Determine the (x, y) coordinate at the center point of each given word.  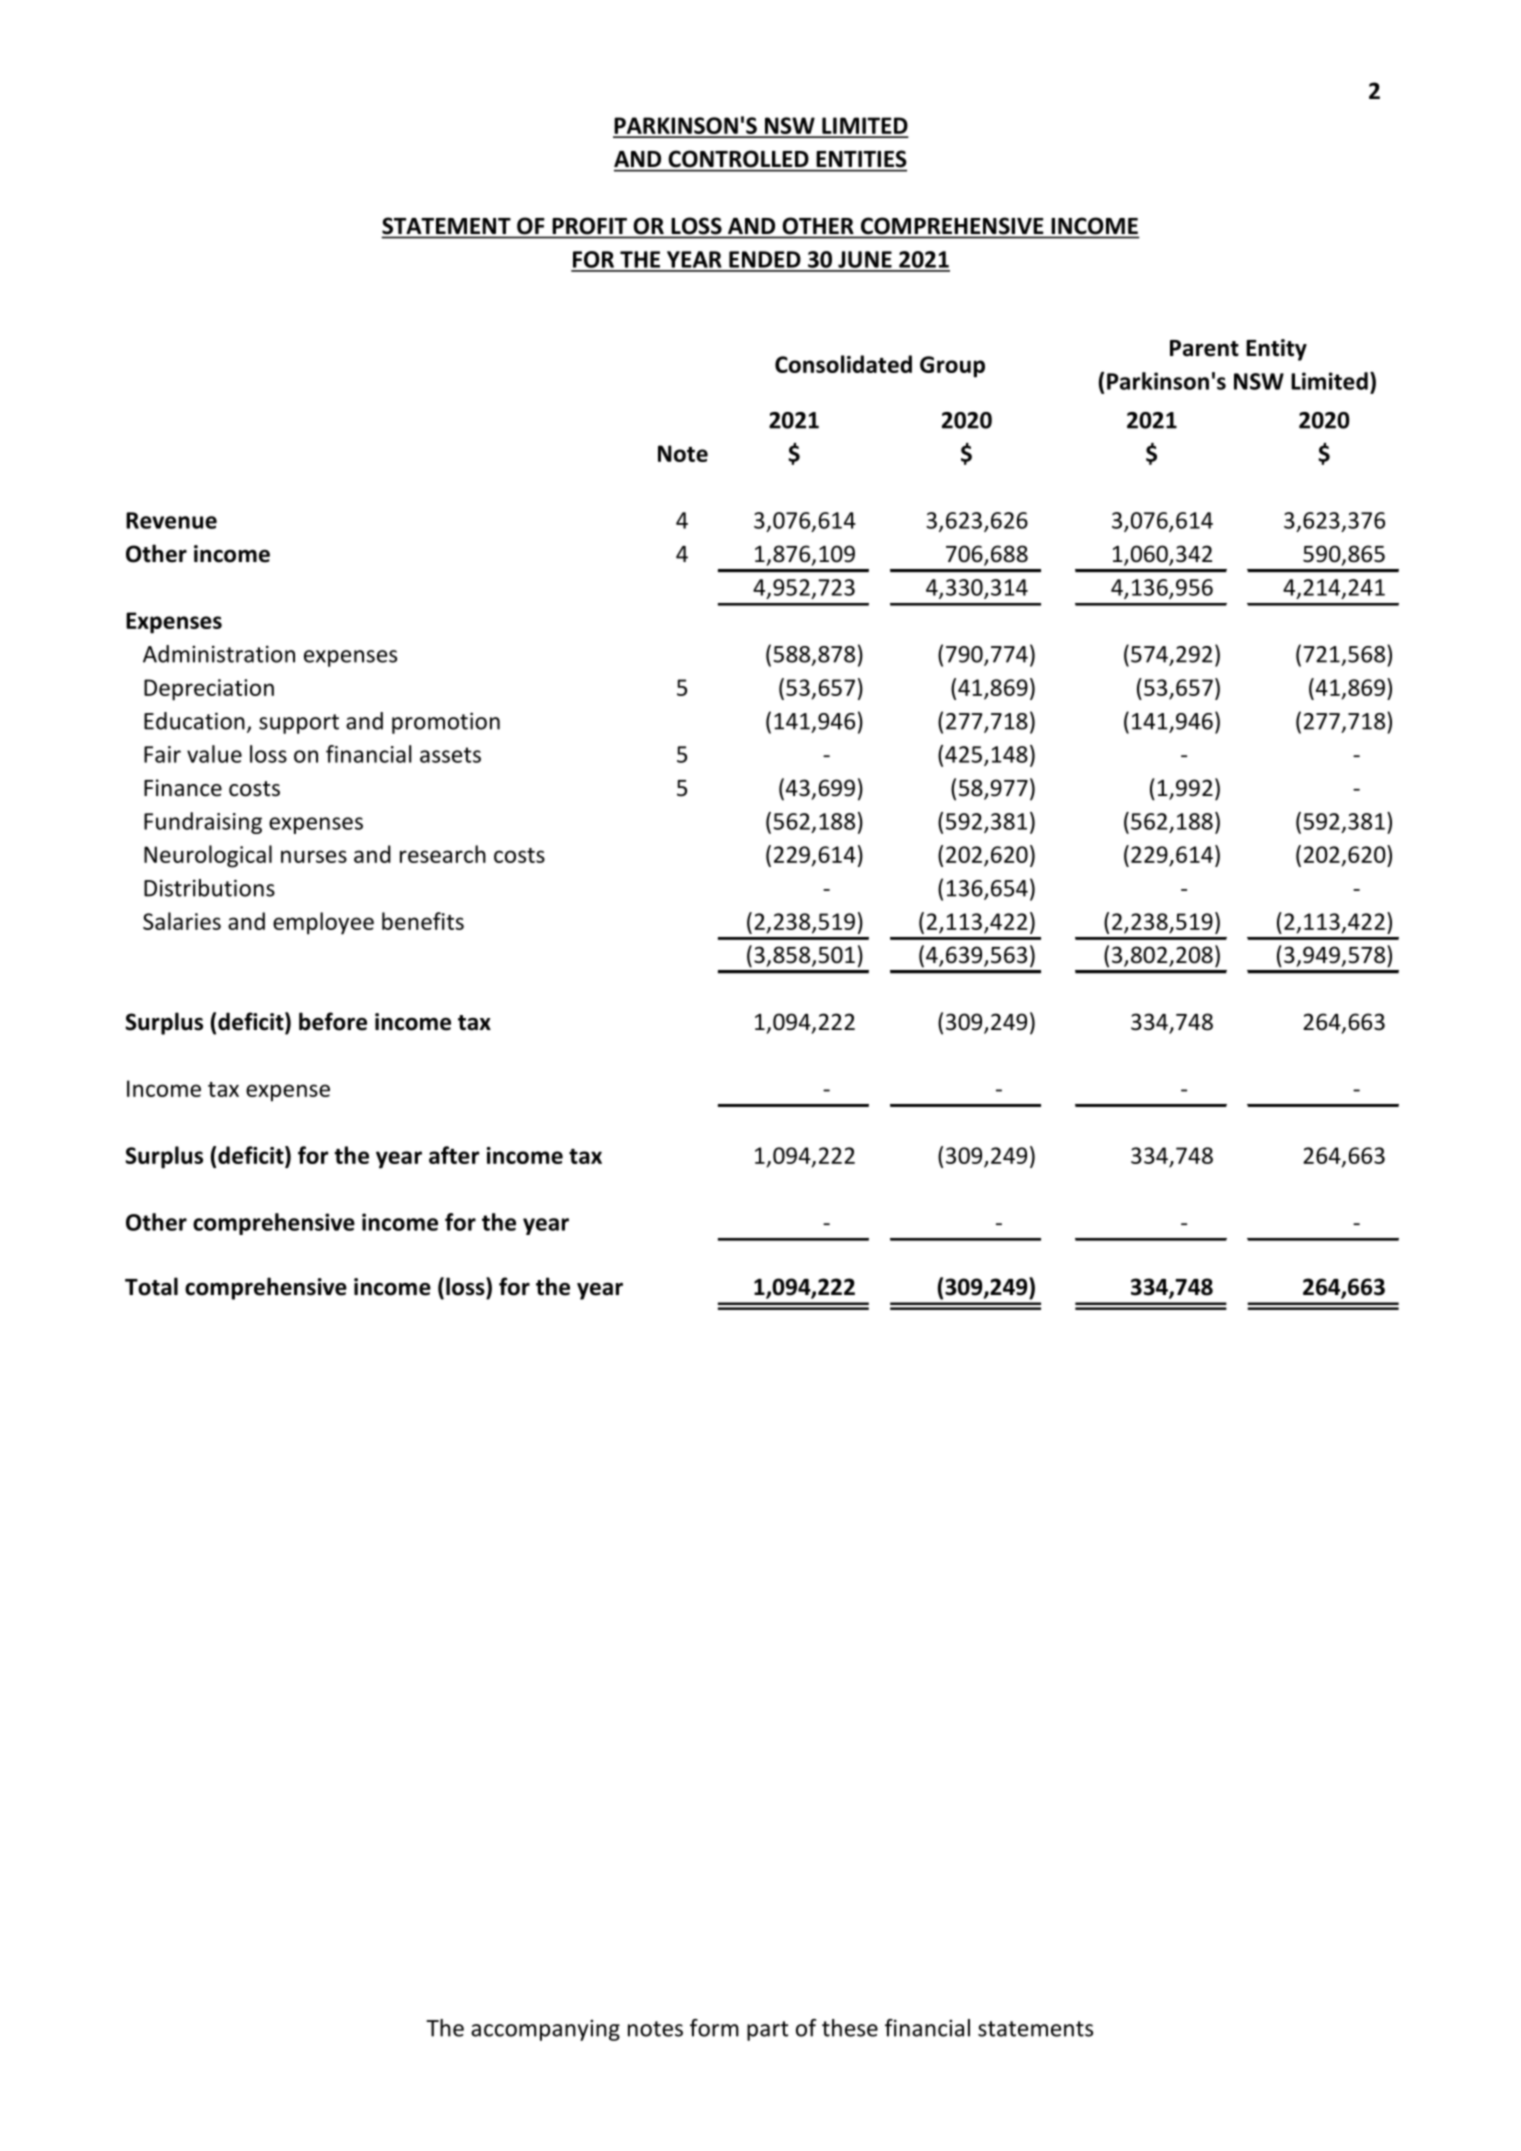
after (454, 1155)
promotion (446, 723)
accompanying (545, 2030)
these (850, 2028)
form (714, 2028)
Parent (1204, 348)
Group (952, 367)
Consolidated (843, 364)
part (767, 2031)
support (299, 724)
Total (151, 1286)
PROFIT (590, 225)
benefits (423, 921)
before (333, 1021)
